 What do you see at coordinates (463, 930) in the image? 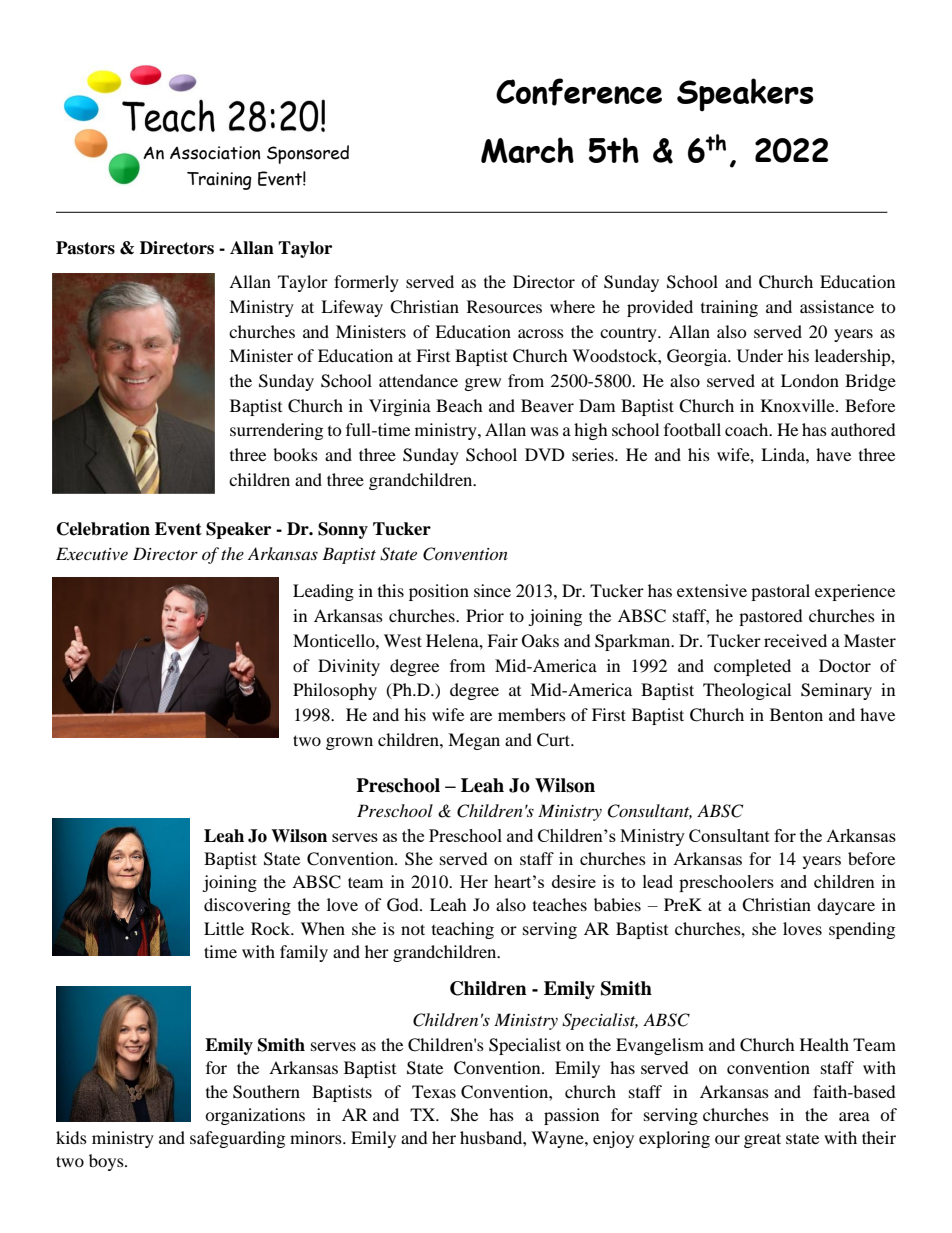
I see `teaching` at bounding box center [463, 930].
